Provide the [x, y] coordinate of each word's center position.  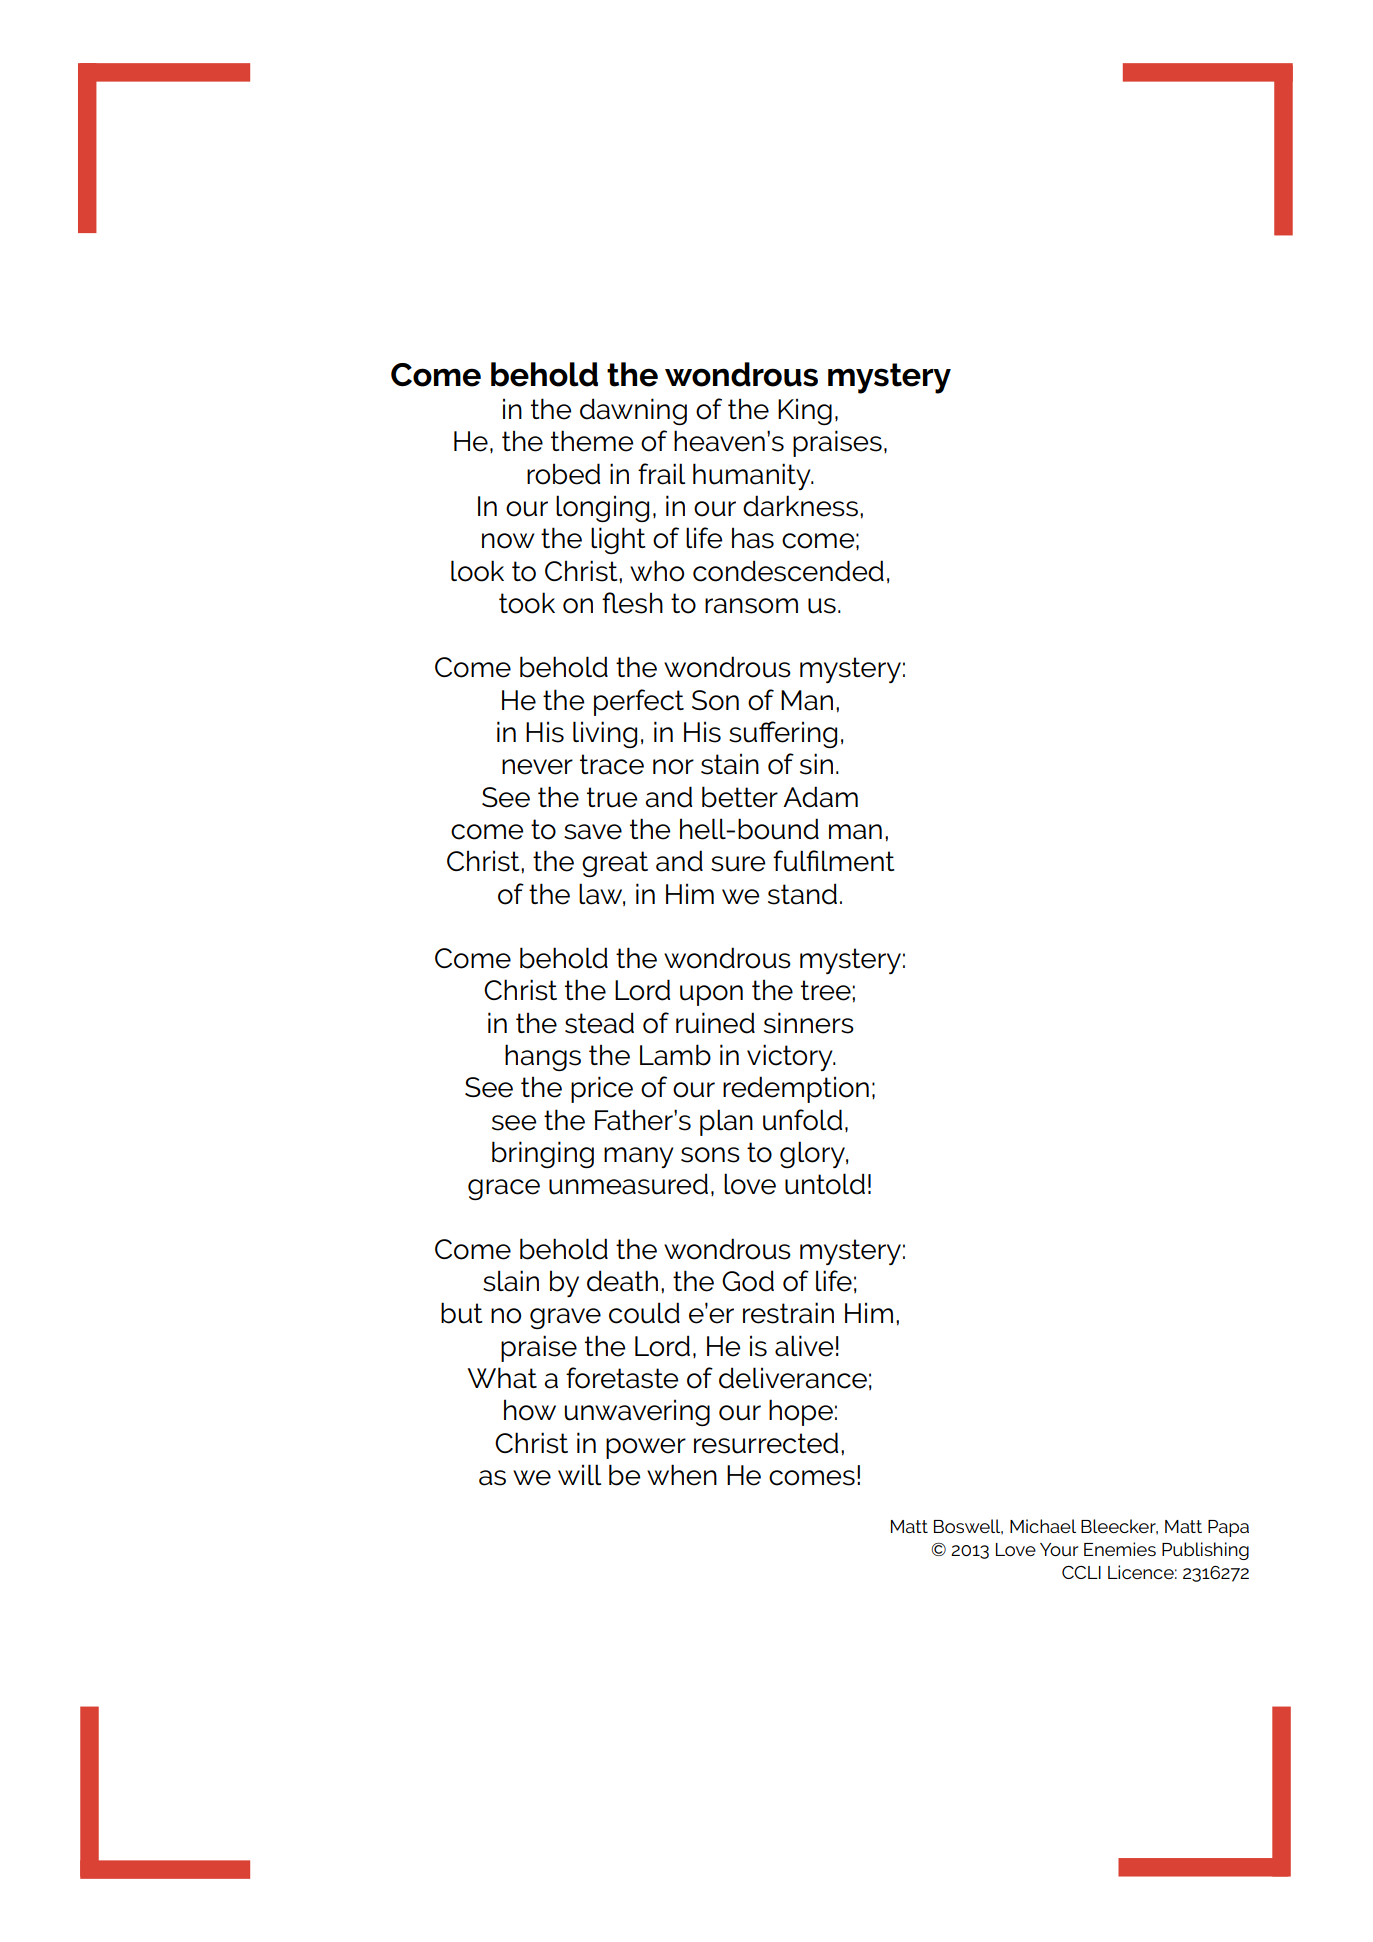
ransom [751, 606]
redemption [796, 1089]
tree [826, 990]
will [579, 1474]
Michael [1043, 1526]
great [615, 864]
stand [802, 894]
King [805, 411]
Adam [820, 797]
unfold [802, 1120]
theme [592, 441]
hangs [543, 1057]
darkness [800, 506]
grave [565, 1318]
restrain [788, 1313]
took [527, 603]
